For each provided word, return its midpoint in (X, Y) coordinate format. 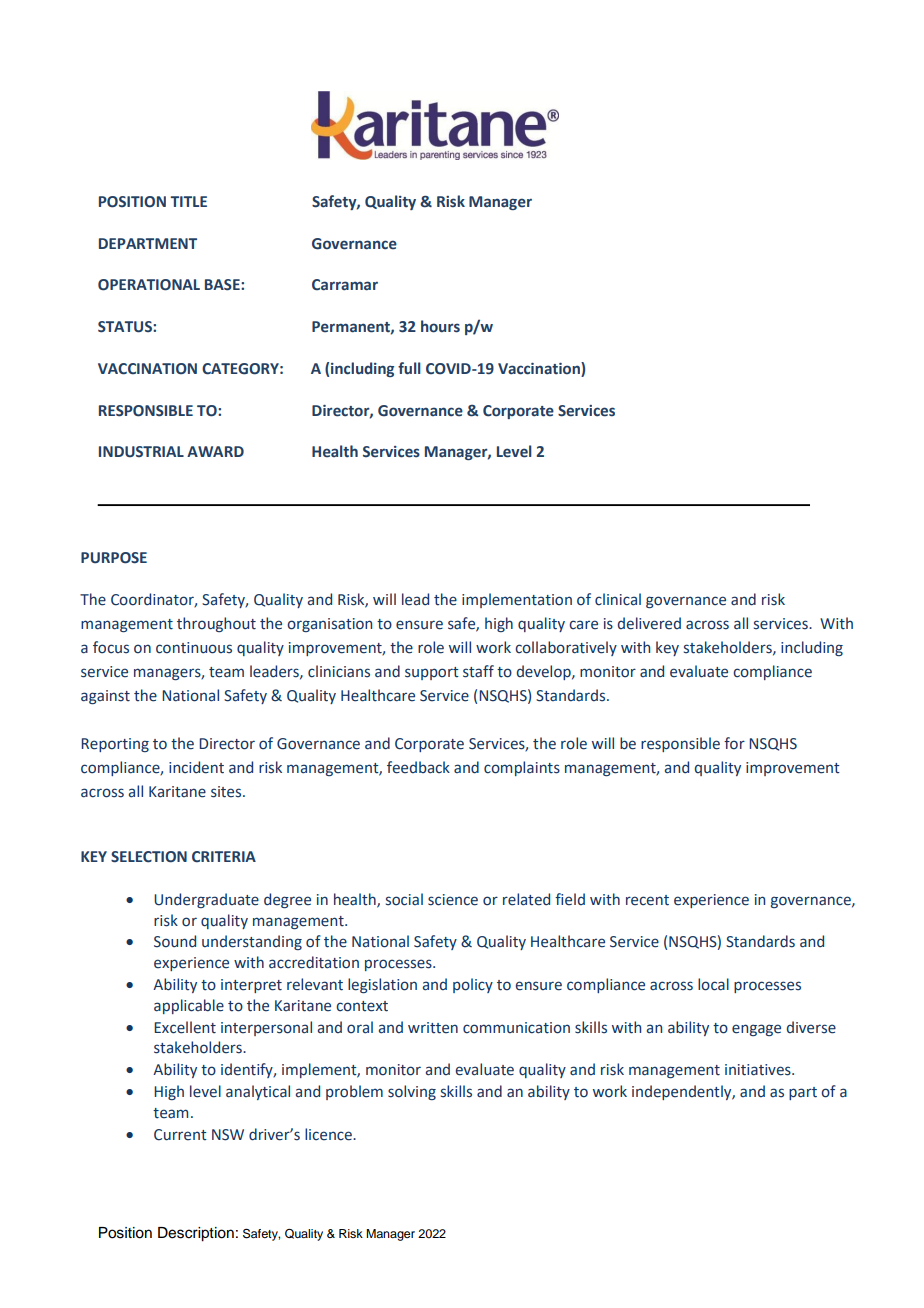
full (409, 368)
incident (196, 767)
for (734, 743)
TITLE (188, 201)
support (432, 673)
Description (196, 1234)
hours (440, 326)
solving (412, 1092)
